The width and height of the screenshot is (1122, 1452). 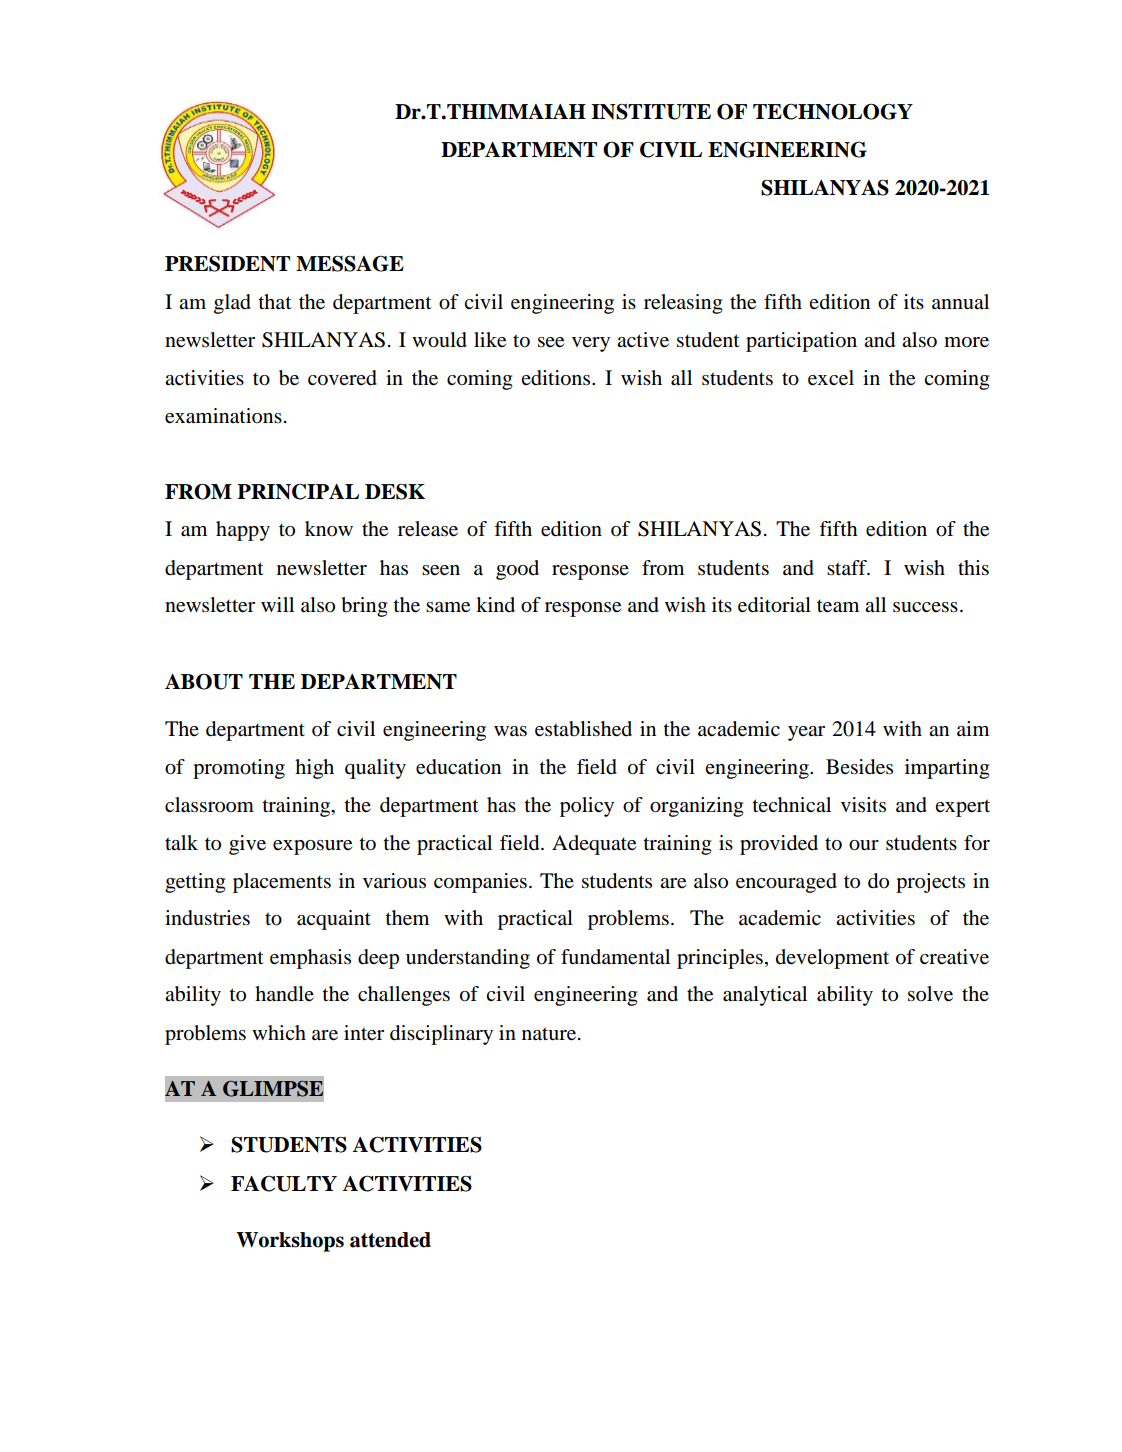 What do you see at coordinates (227, 264) in the screenshot?
I see `PRESIDENT` at bounding box center [227, 264].
